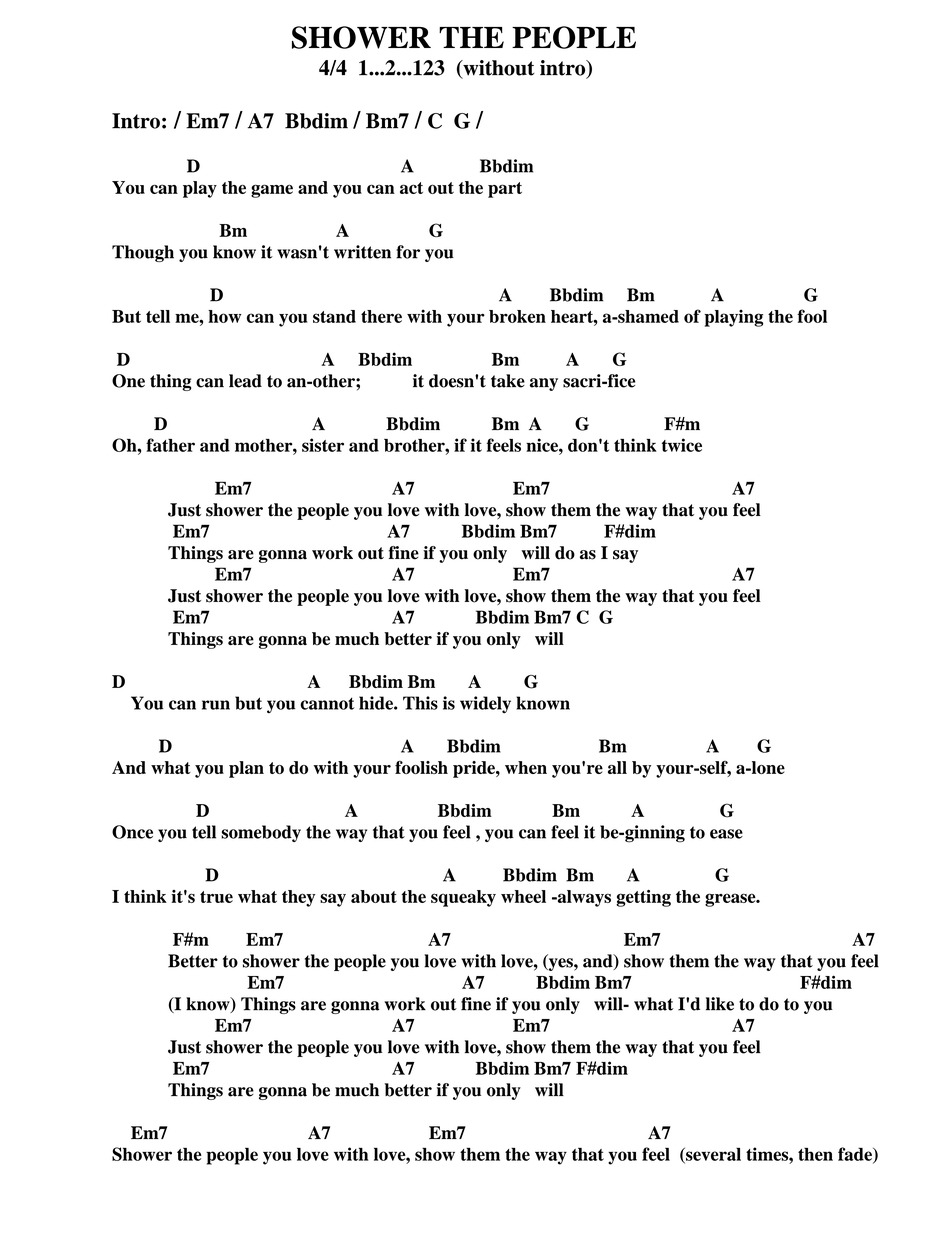 This document has height=1233, width=952. I want to click on broken, so click(517, 316).
